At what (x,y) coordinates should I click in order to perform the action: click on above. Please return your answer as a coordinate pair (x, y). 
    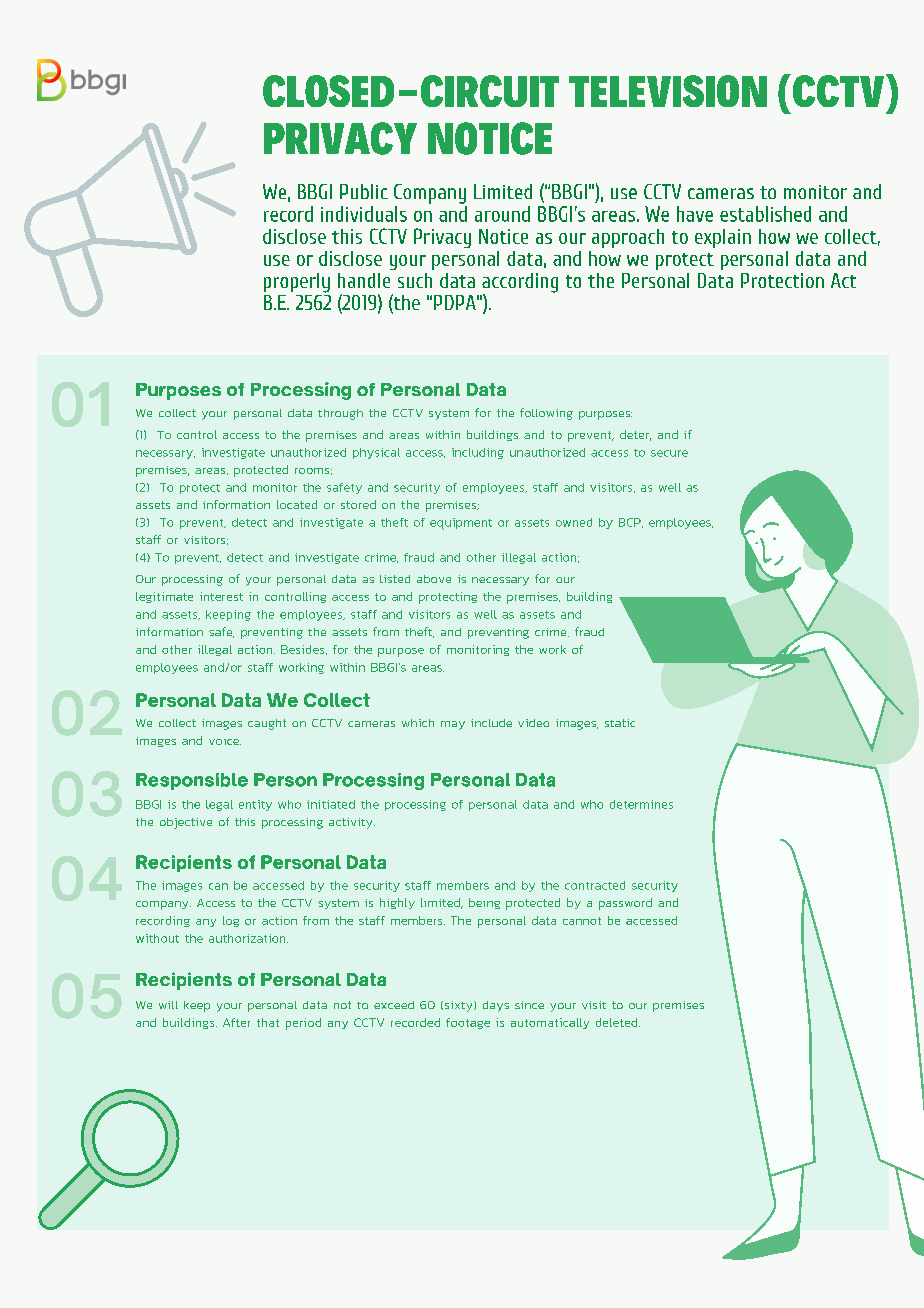
    Looking at the image, I should click on (434, 579).
